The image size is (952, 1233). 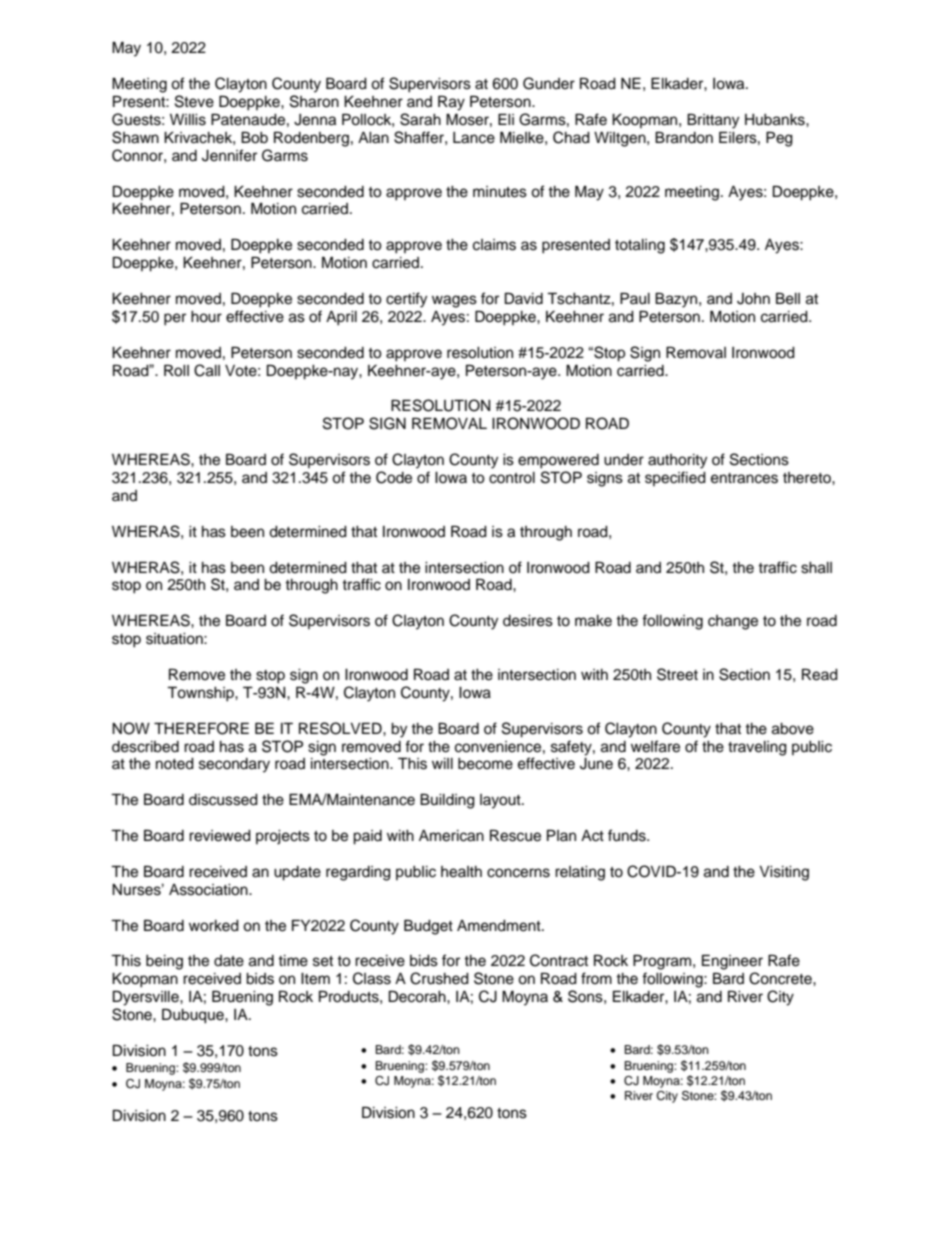 What do you see at coordinates (485, 764) in the screenshot?
I see `become` at bounding box center [485, 764].
